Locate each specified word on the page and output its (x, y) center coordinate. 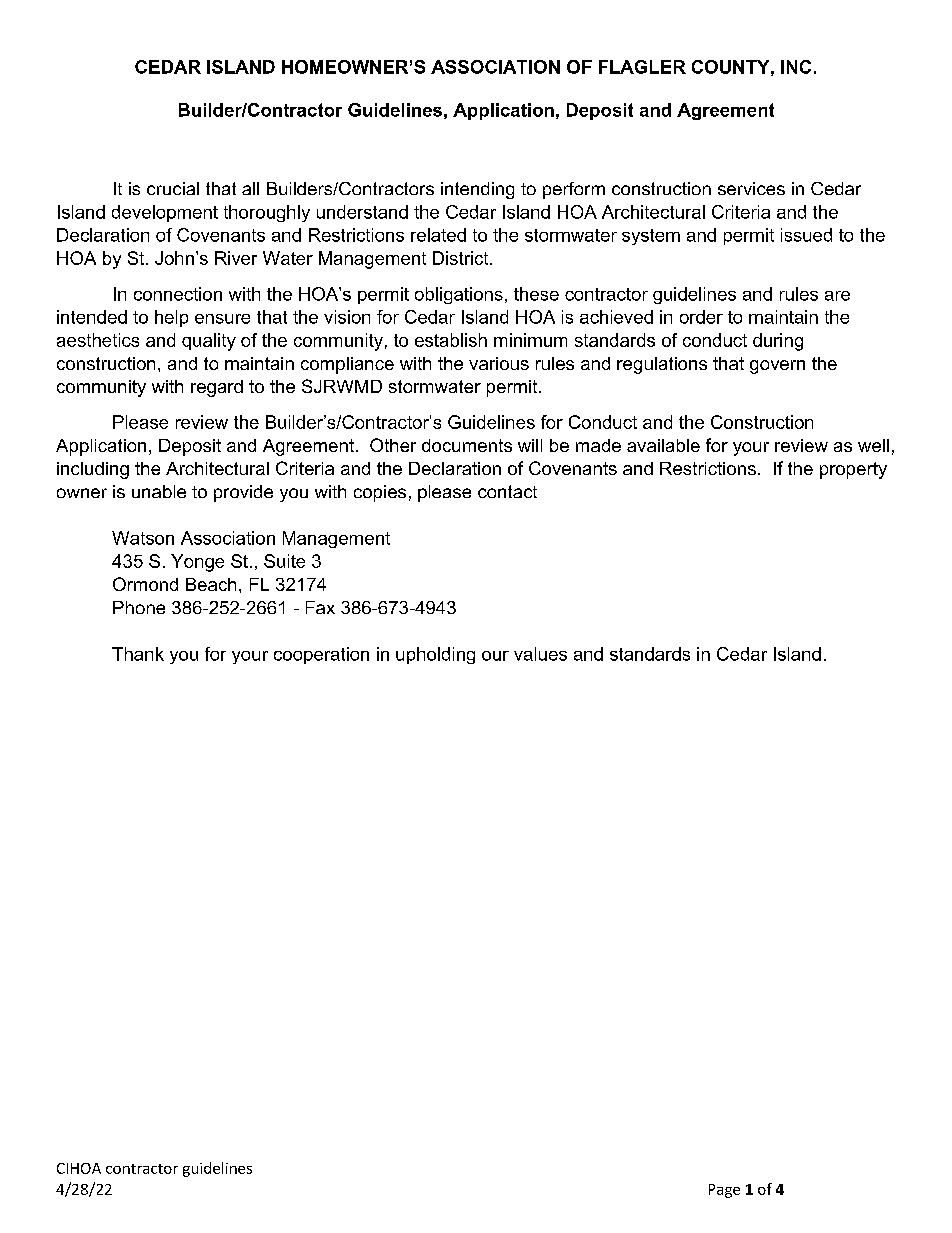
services (751, 188)
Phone (139, 607)
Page (724, 1191)
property (853, 470)
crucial (173, 188)
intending (477, 190)
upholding (435, 655)
